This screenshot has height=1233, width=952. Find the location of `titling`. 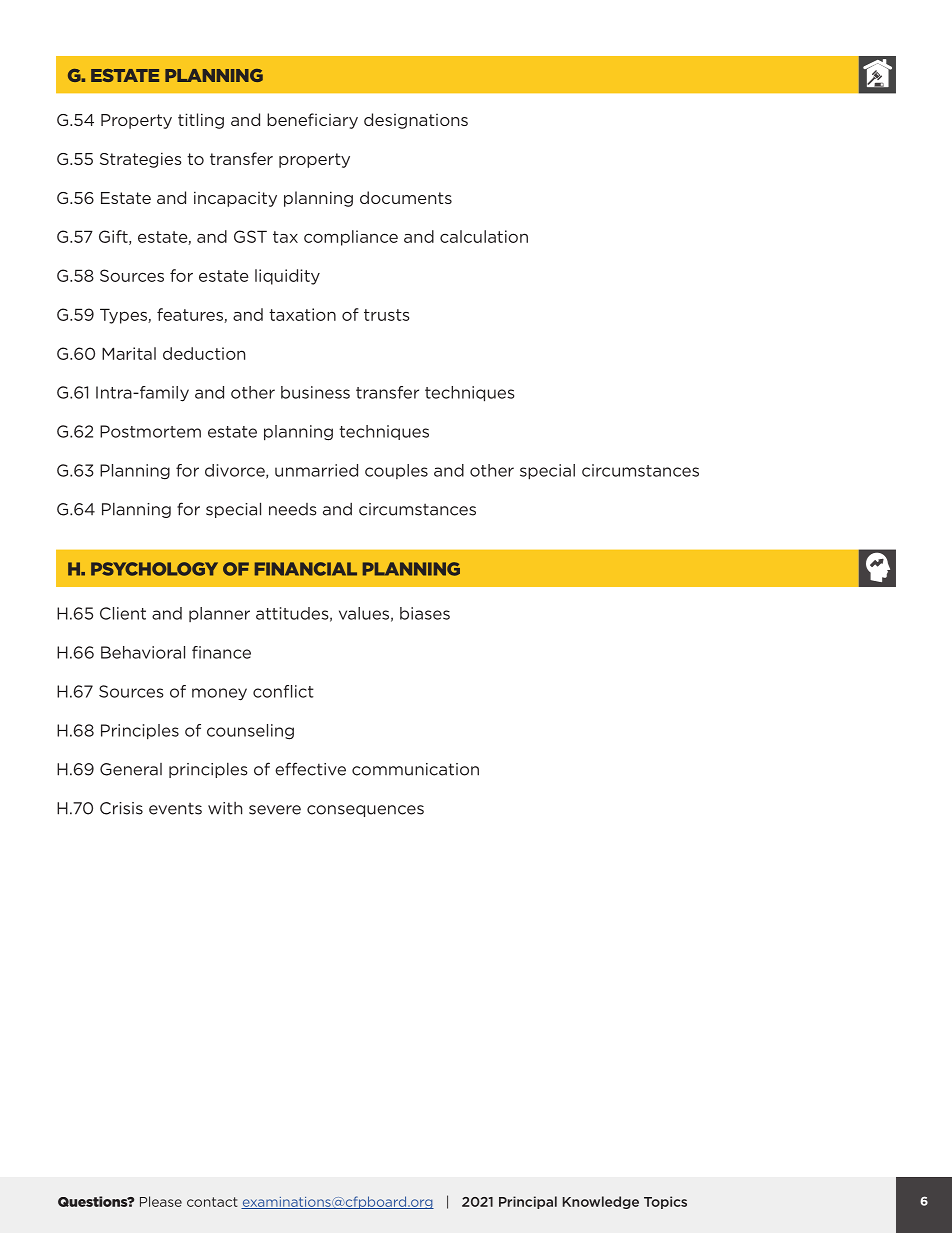

titling is located at coordinates (201, 121).
